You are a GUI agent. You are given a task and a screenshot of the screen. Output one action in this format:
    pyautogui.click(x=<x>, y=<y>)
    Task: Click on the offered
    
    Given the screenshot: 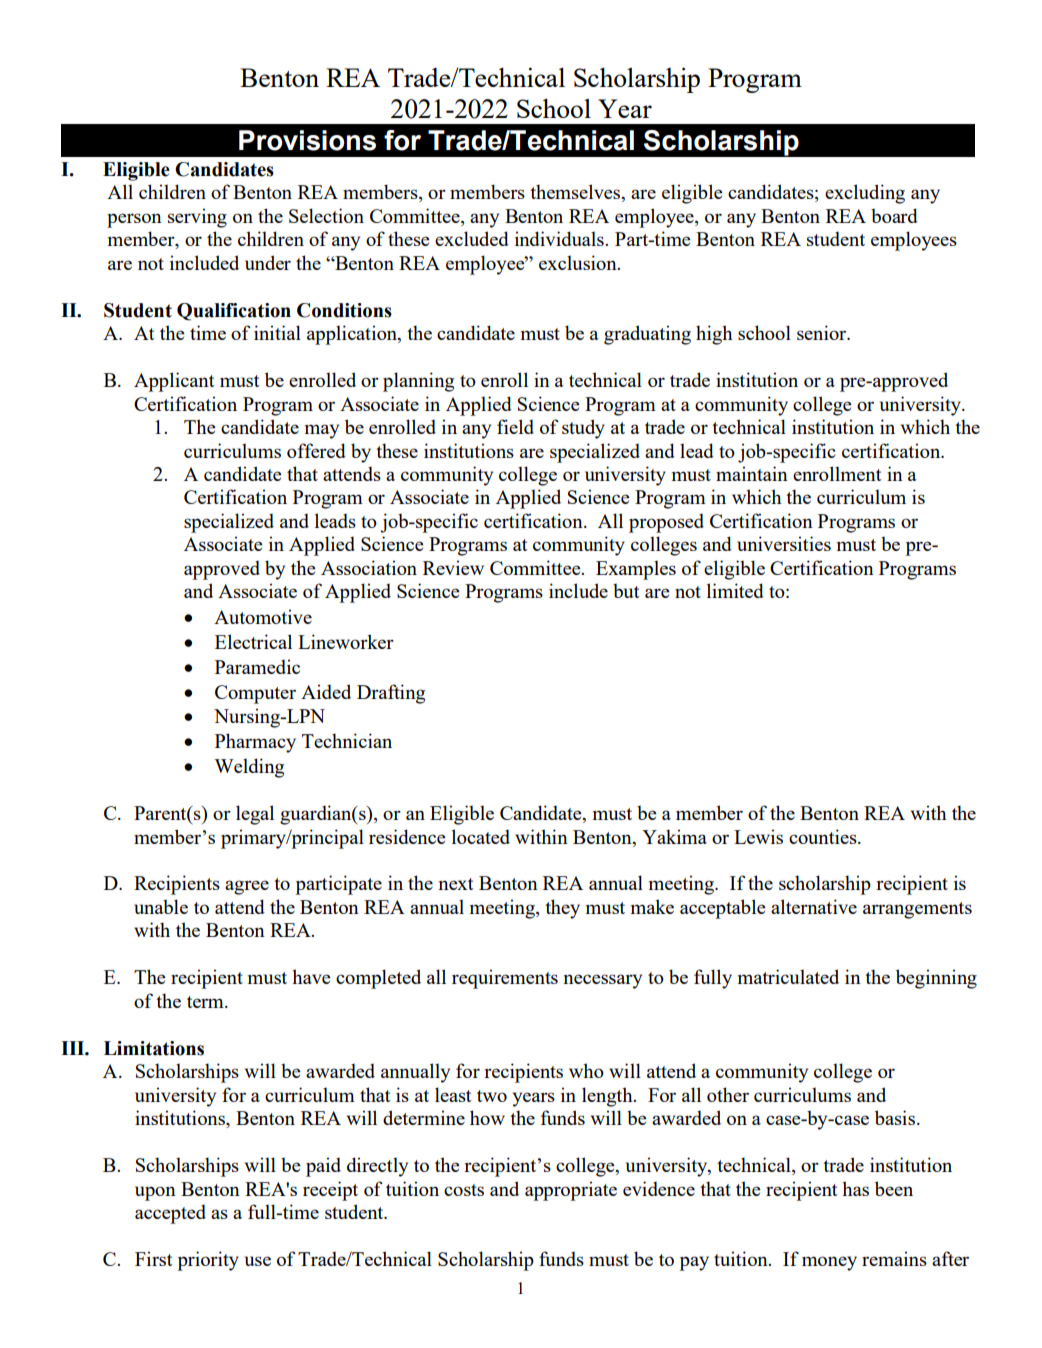 What is the action you would take?
    pyautogui.click(x=316, y=450)
